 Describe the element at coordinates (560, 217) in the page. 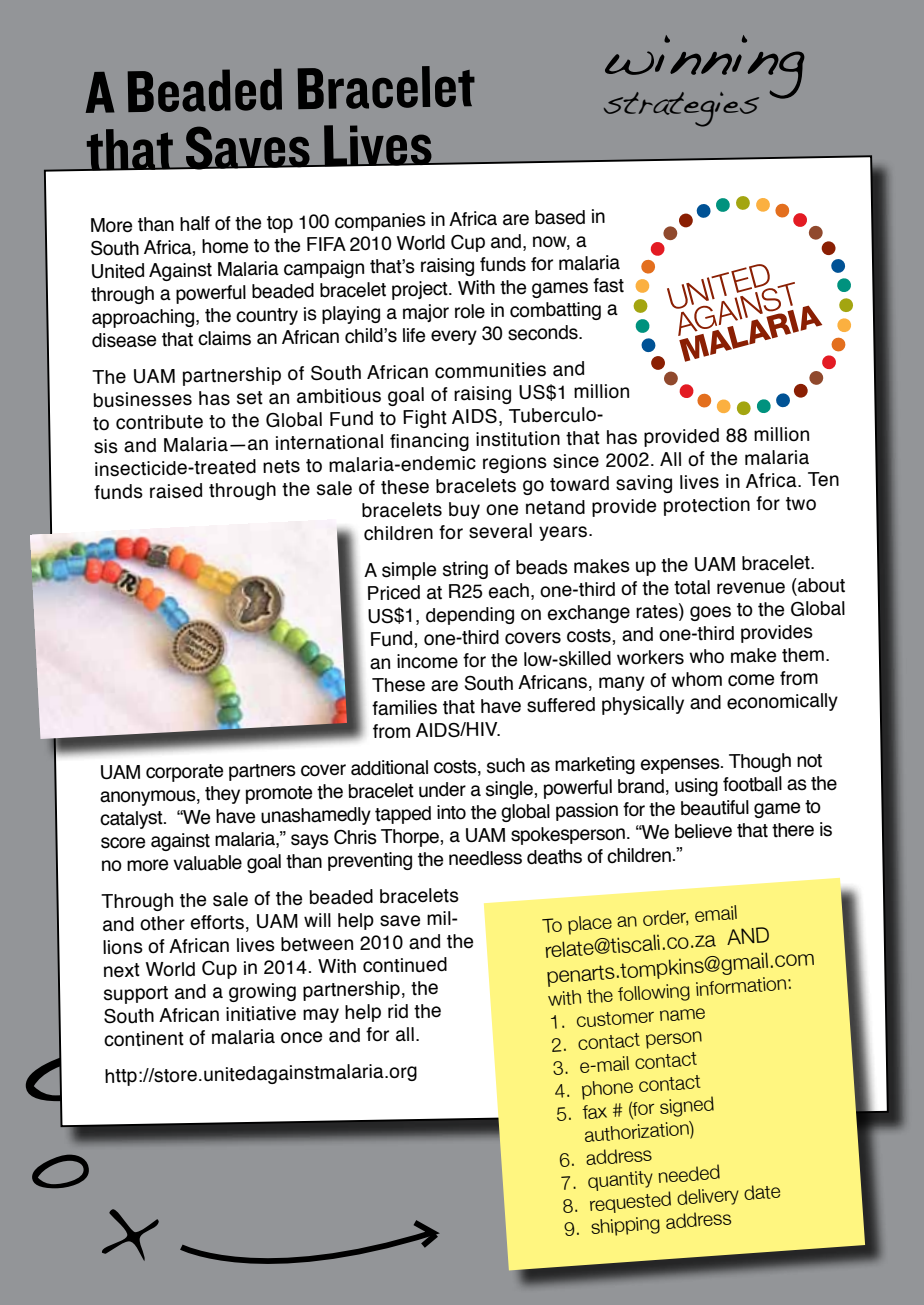

I see `based` at that location.
